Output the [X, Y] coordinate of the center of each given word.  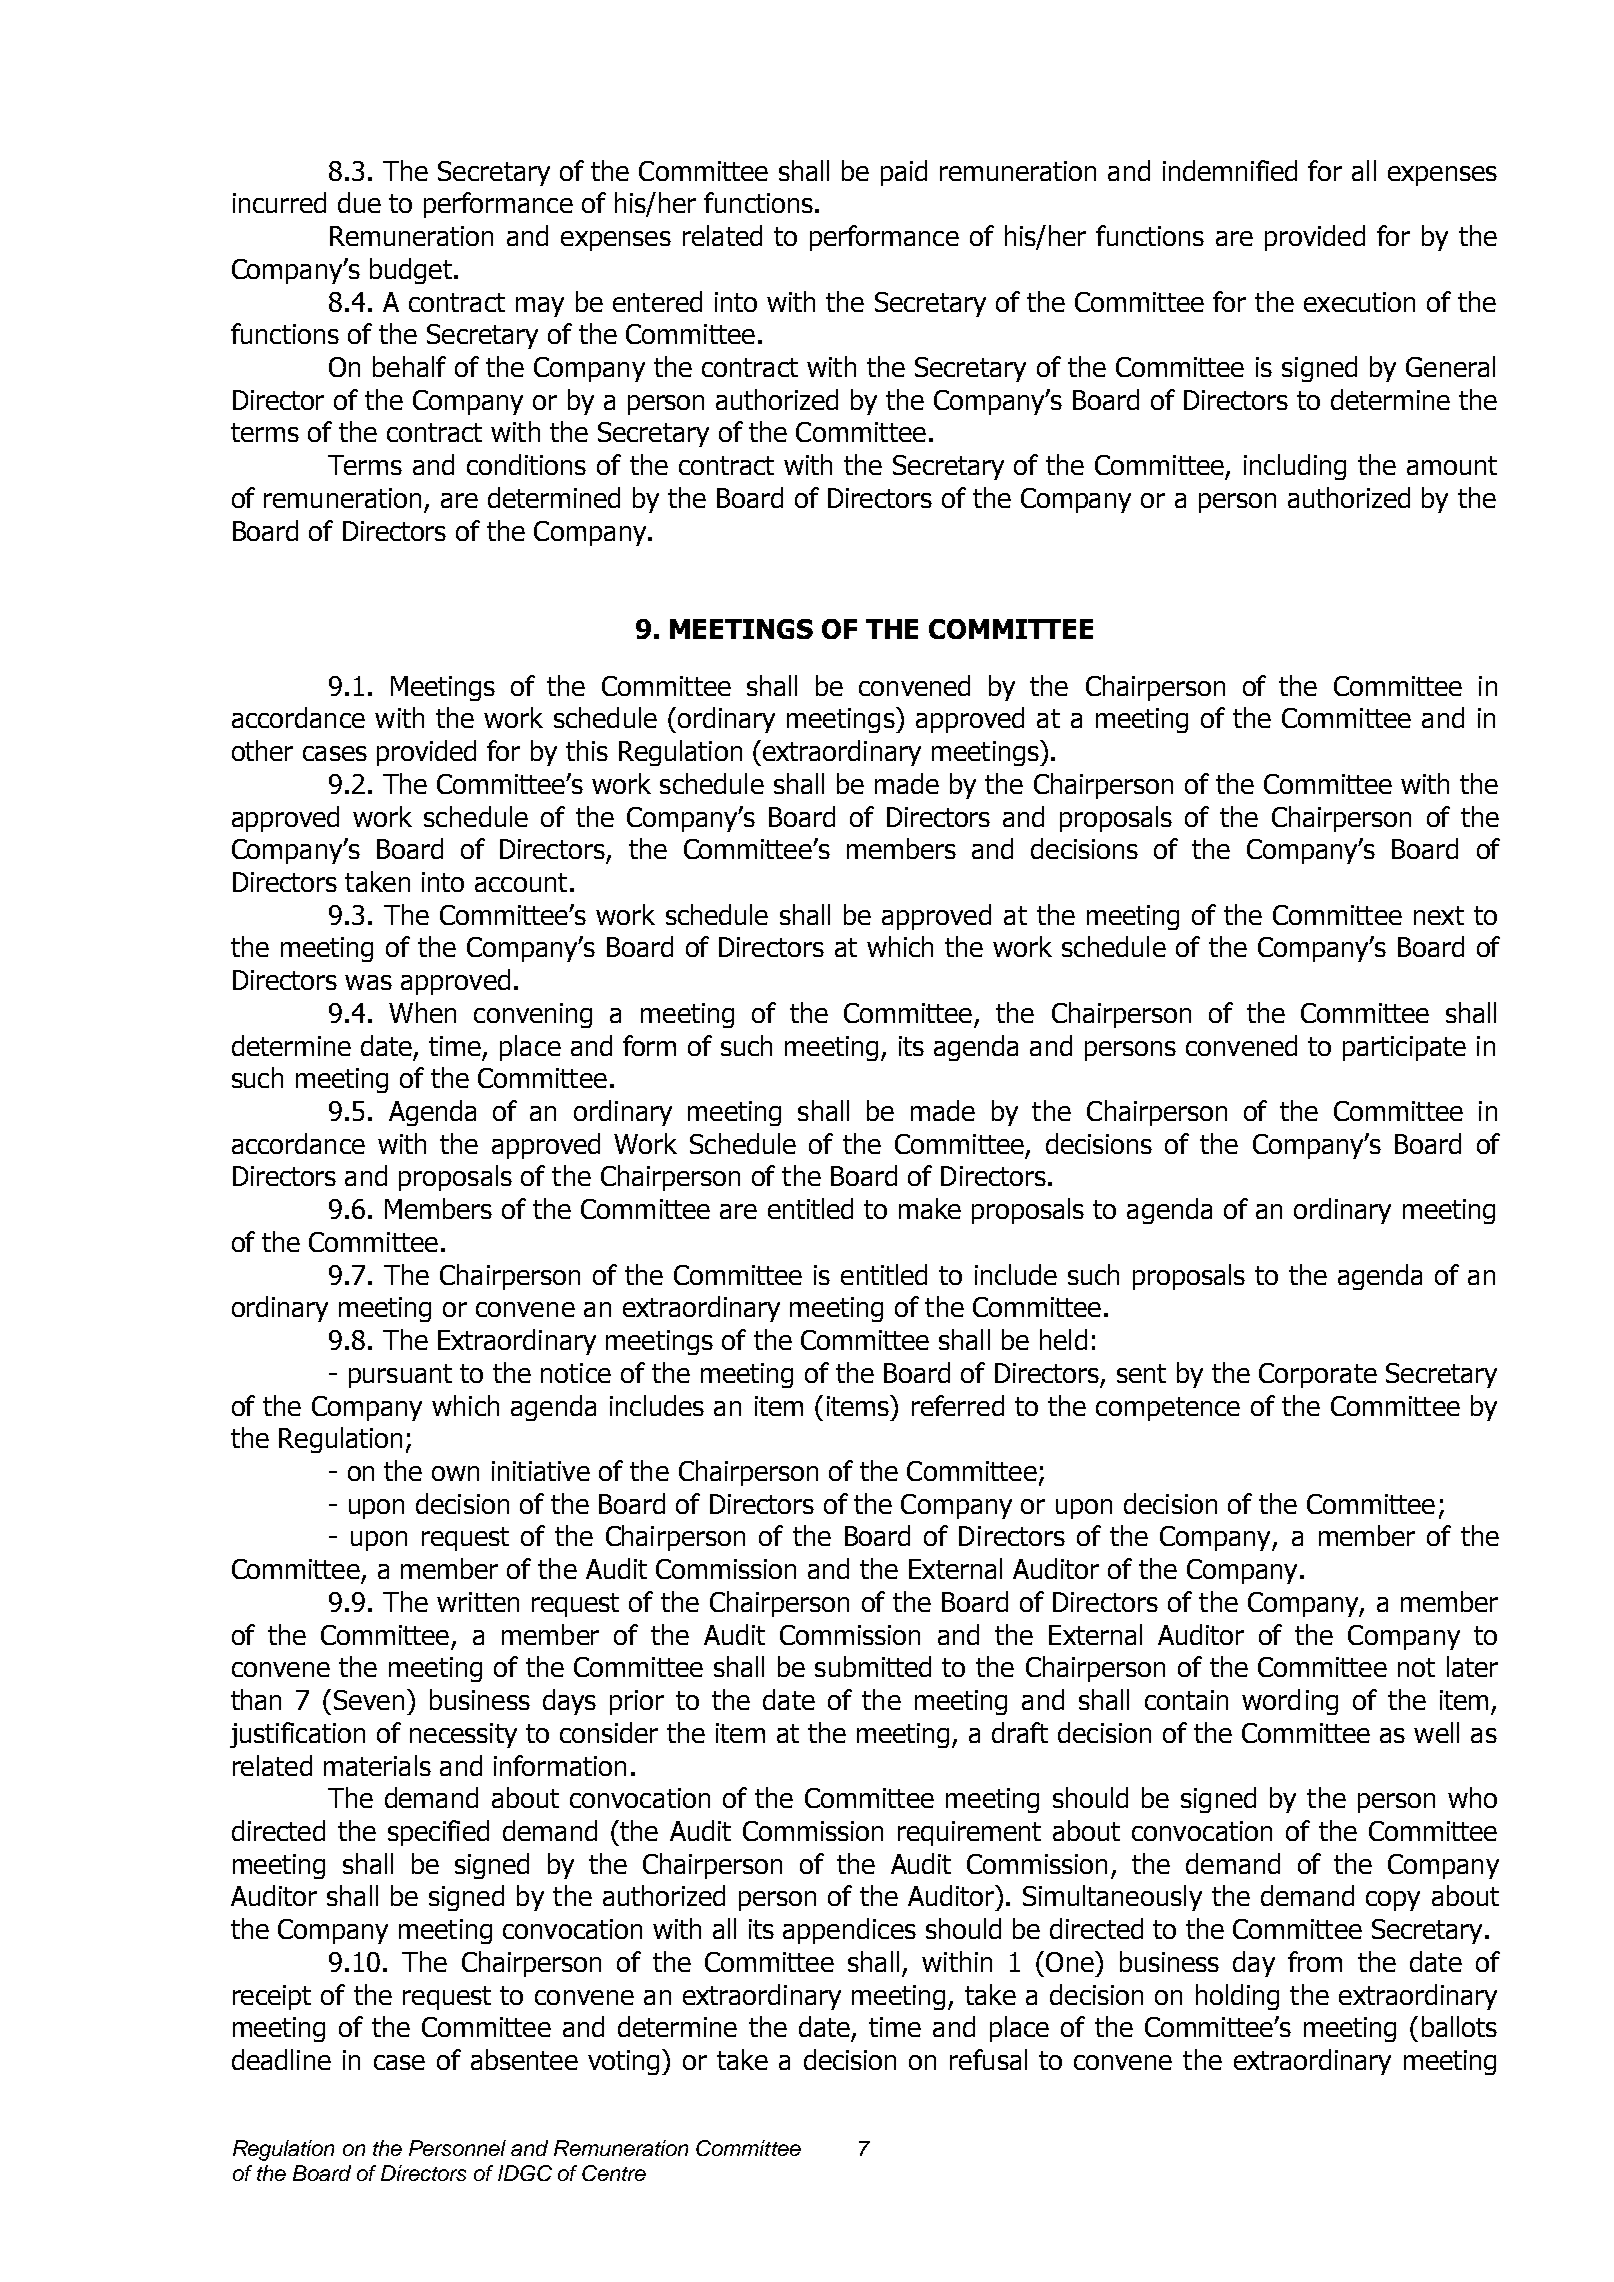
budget [411, 271]
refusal [988, 2059]
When [422, 1012]
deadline [281, 2059]
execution [1359, 302]
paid [904, 173]
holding [1237, 1997]
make [930, 1208]
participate [1404, 1048]
